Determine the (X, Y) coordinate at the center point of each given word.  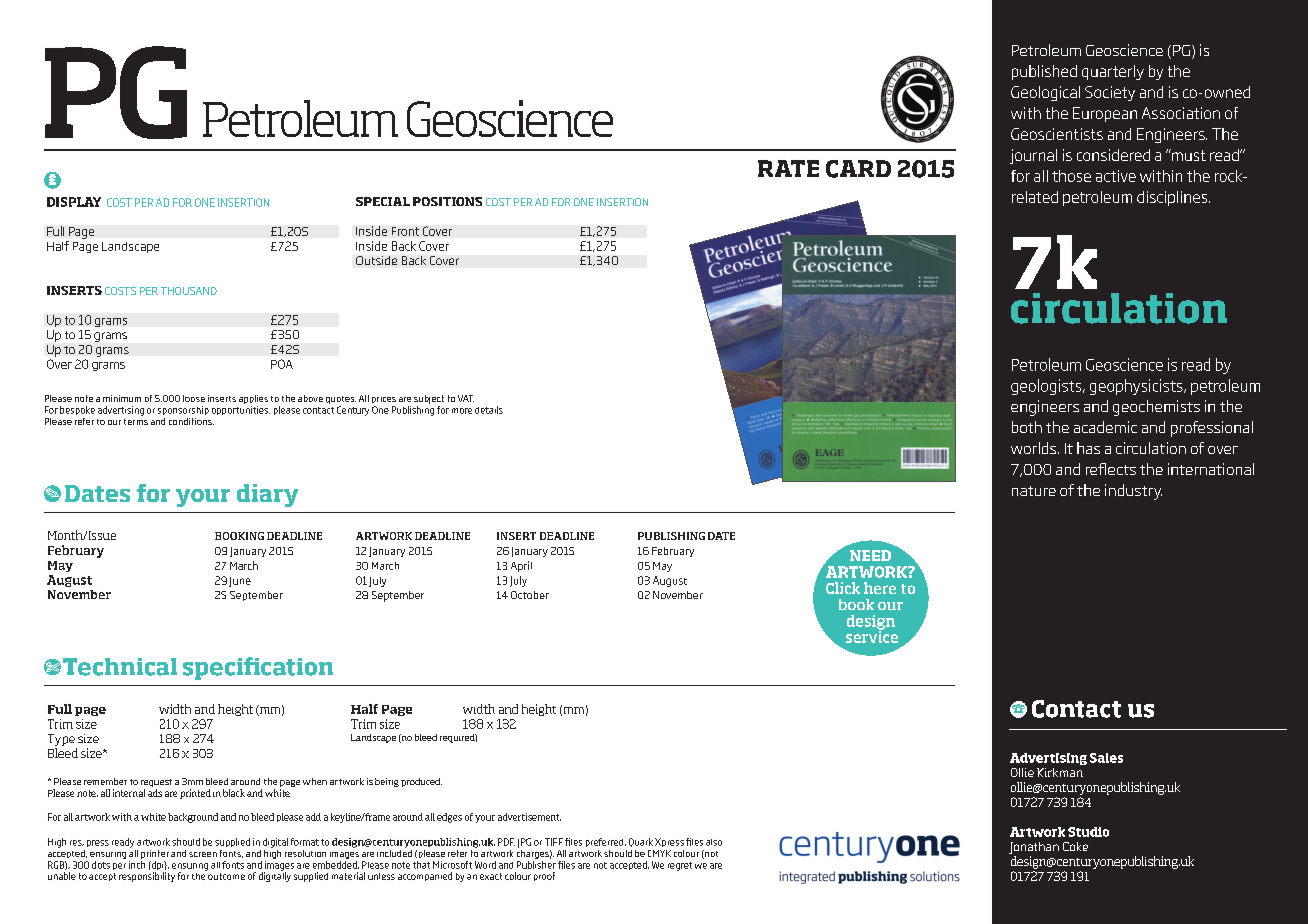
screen (203, 854)
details (489, 410)
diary (267, 495)
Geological (1045, 93)
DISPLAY (74, 202)
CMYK (659, 853)
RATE (788, 168)
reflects (1111, 469)
